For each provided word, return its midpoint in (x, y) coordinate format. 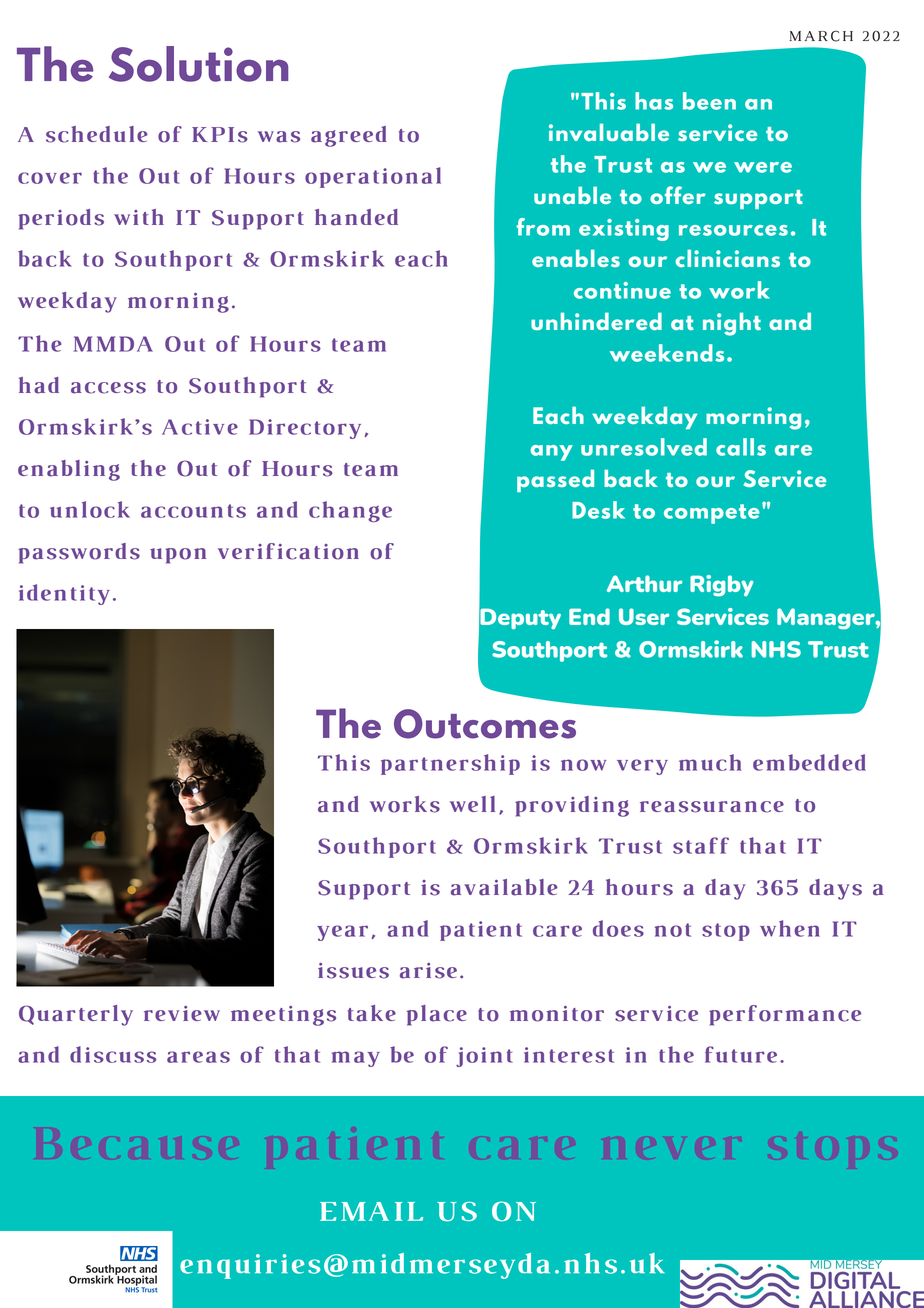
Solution (198, 64)
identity (64, 594)
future (741, 1054)
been (709, 101)
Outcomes (485, 724)
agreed (349, 136)
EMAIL (371, 1211)
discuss (113, 1054)
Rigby (722, 586)
